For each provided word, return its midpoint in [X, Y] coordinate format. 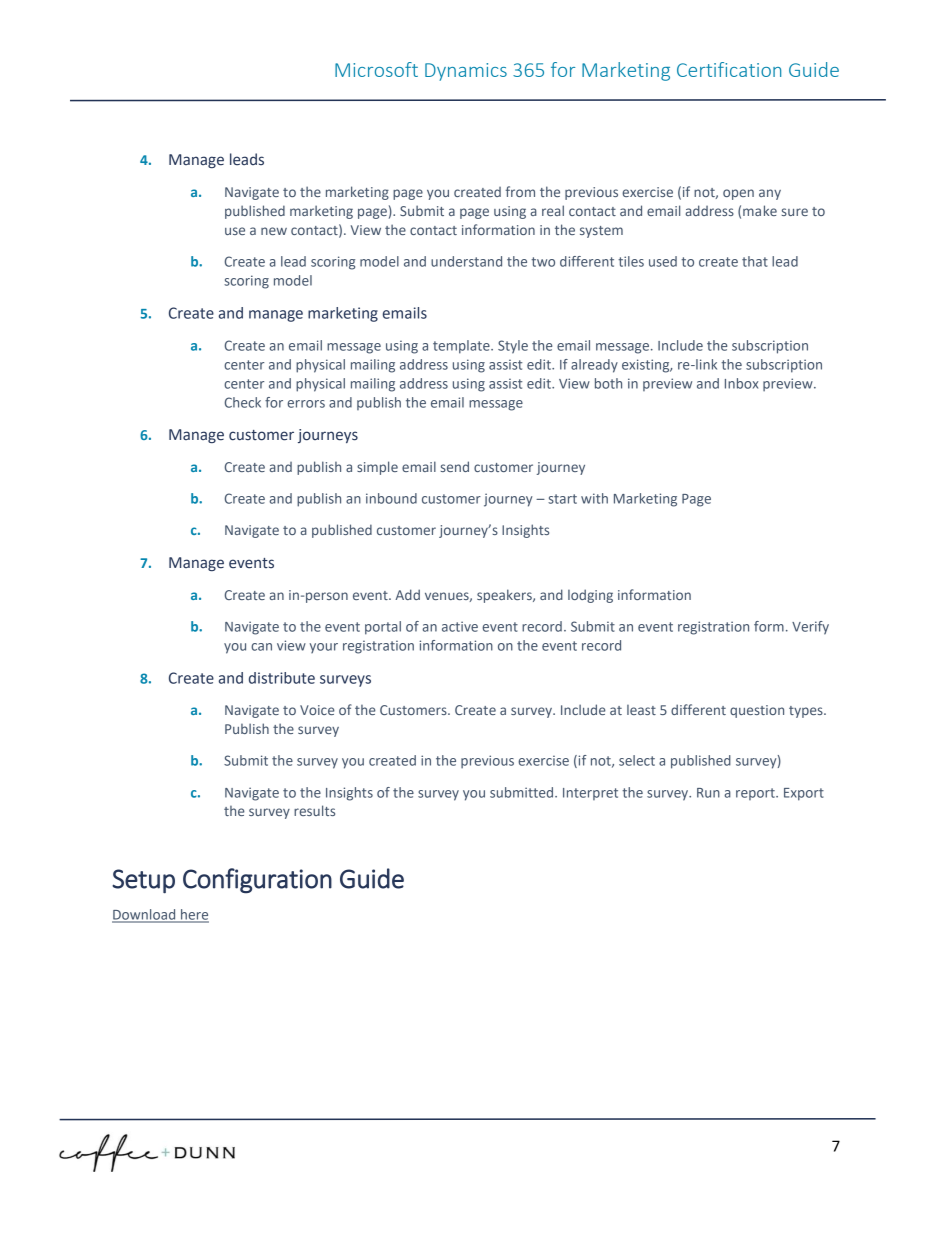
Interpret [590, 794]
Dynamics [466, 72]
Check [243, 402]
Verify [810, 628]
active [460, 626]
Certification [729, 69]
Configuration [257, 881]
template [462, 347]
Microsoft [376, 69]
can [261, 647]
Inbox [741, 383]
